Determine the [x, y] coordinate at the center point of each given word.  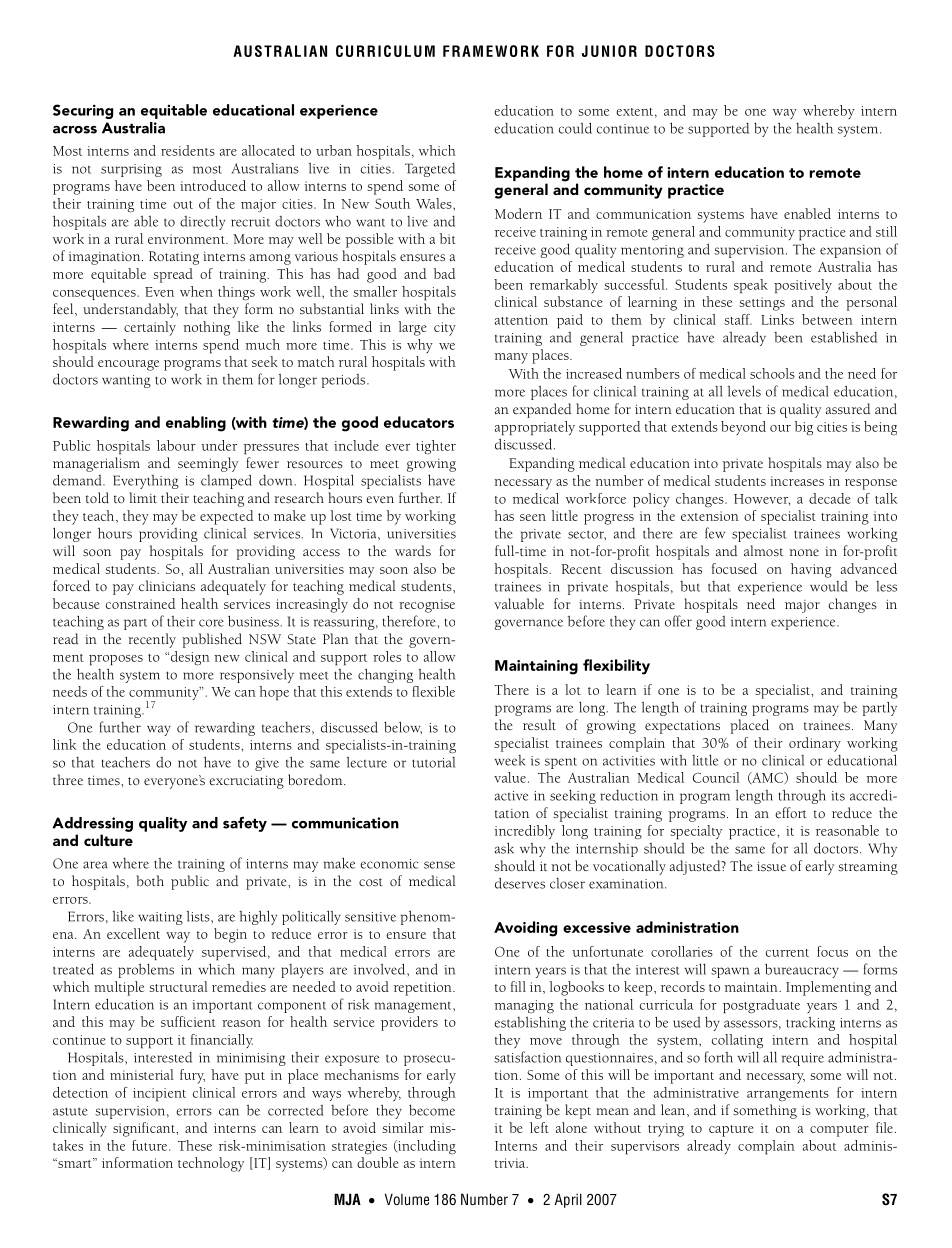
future [151, 1145]
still [886, 231]
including [426, 1147]
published [212, 640]
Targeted [430, 170]
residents [188, 150]
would [829, 586]
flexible [433, 691]
